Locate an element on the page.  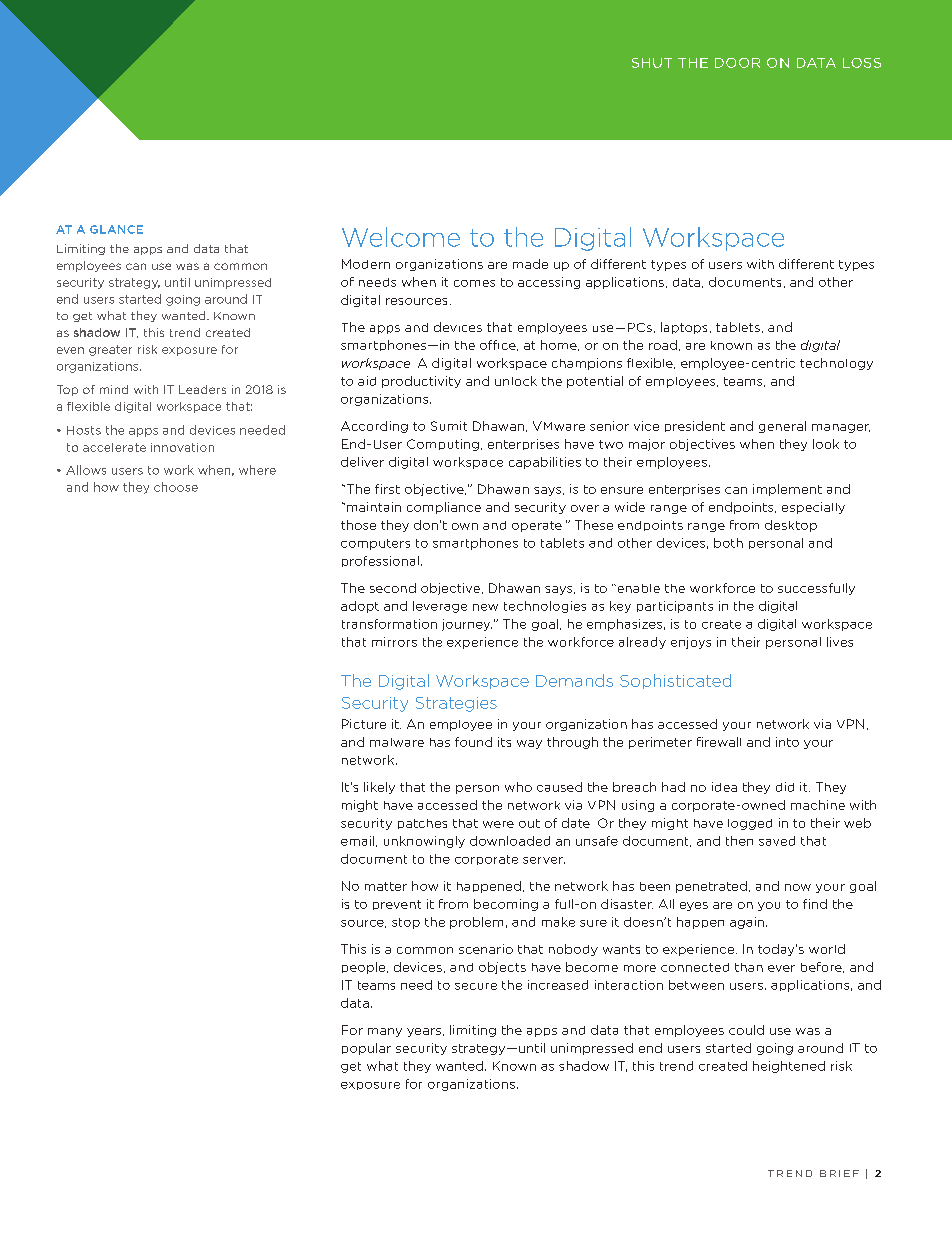
years is located at coordinates (424, 1032).
